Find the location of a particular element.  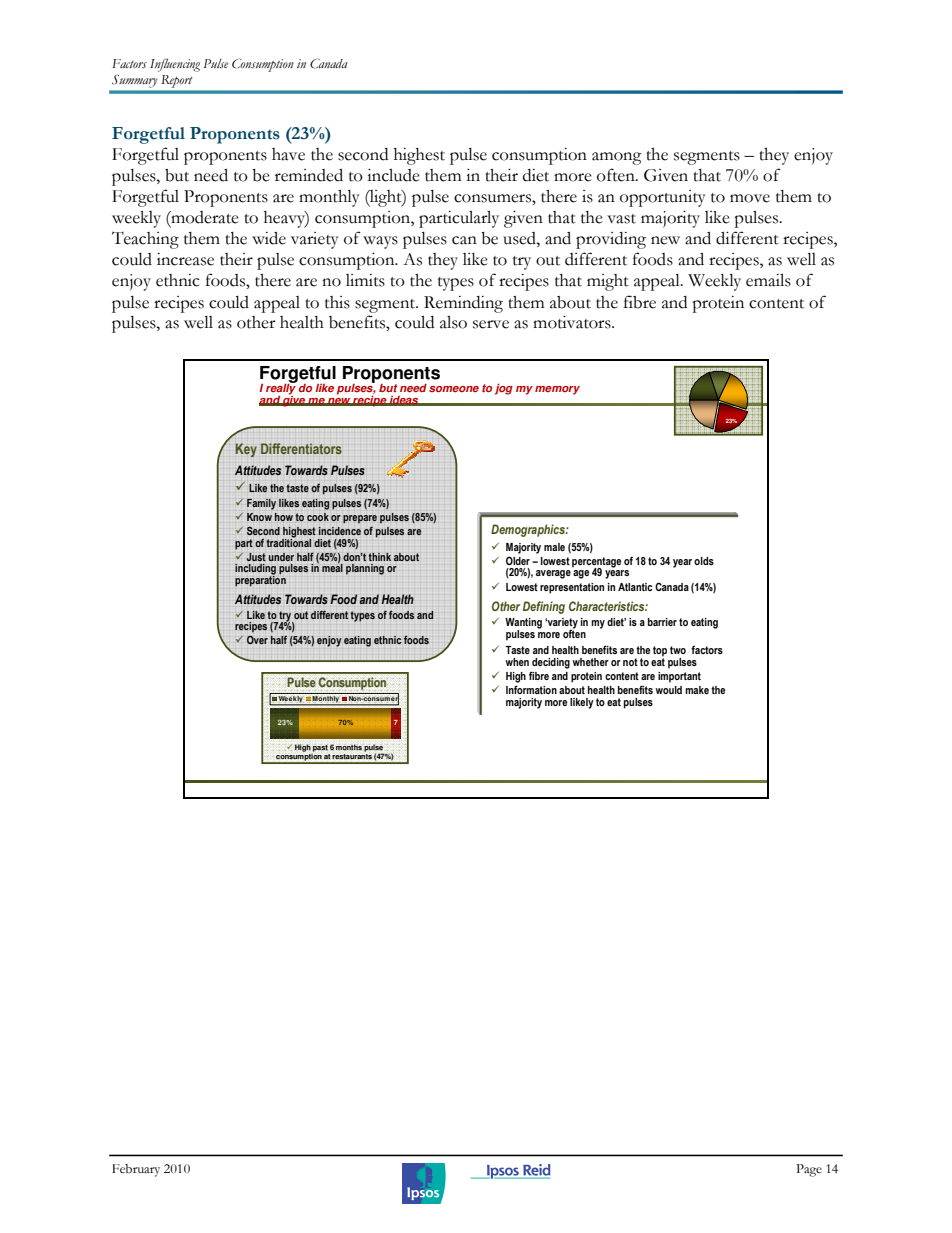

Influencing is located at coordinates (175, 65).
